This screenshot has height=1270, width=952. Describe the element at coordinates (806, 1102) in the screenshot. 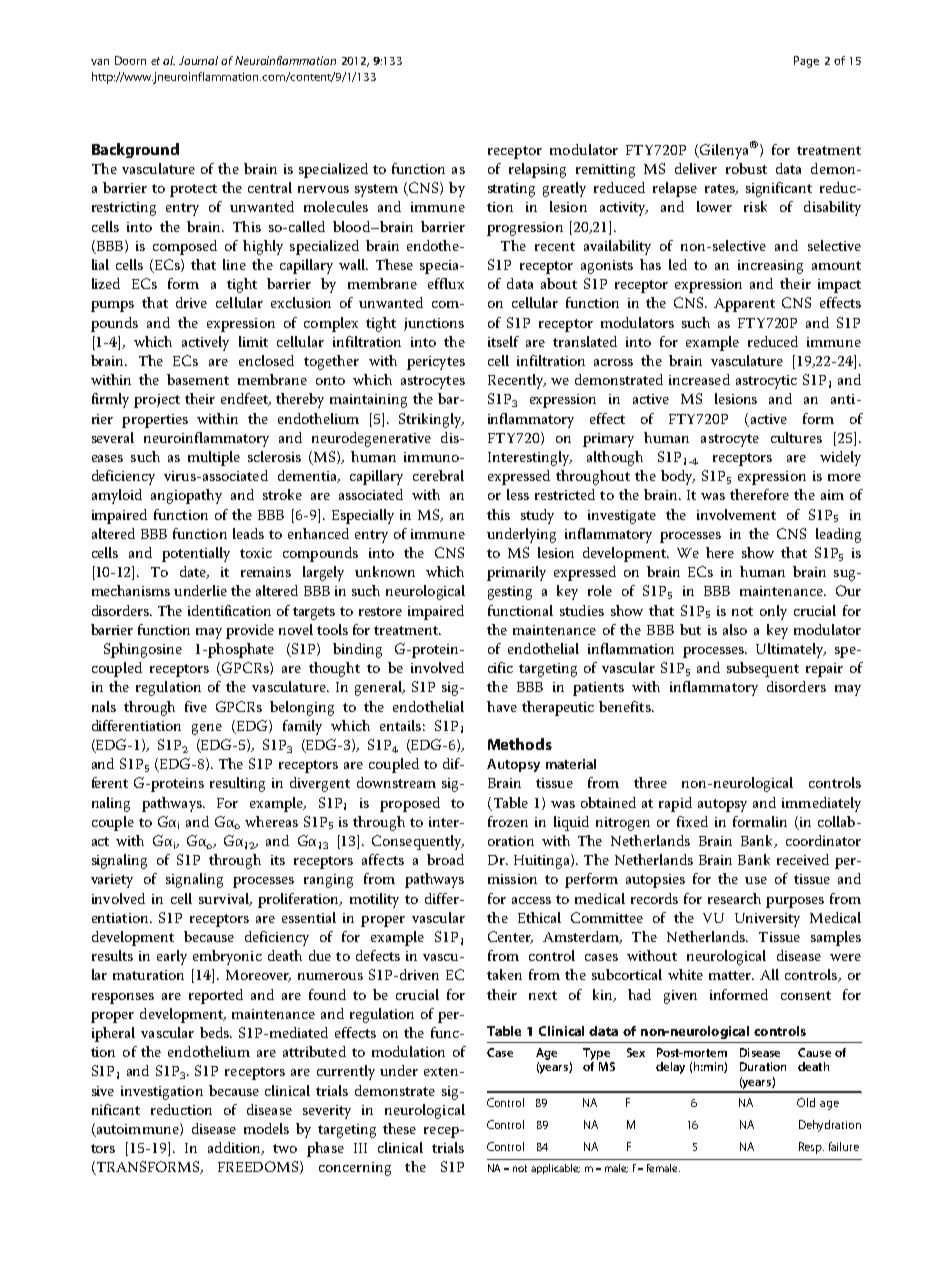

I see `Old` at that location.
